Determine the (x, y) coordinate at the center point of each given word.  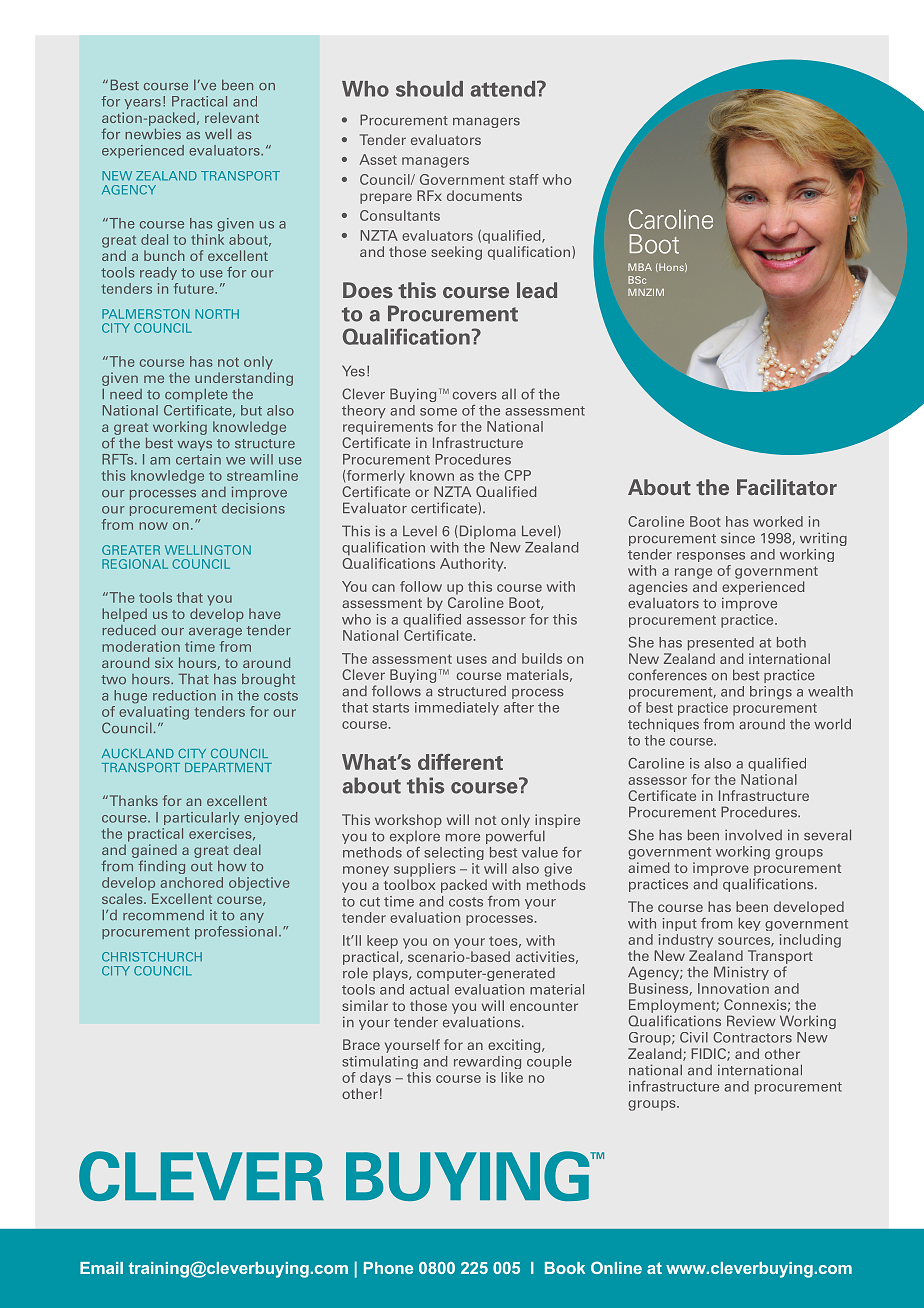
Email (101, 1268)
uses (472, 660)
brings (771, 693)
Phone (388, 1268)
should (429, 89)
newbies (153, 134)
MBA (640, 267)
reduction (184, 695)
